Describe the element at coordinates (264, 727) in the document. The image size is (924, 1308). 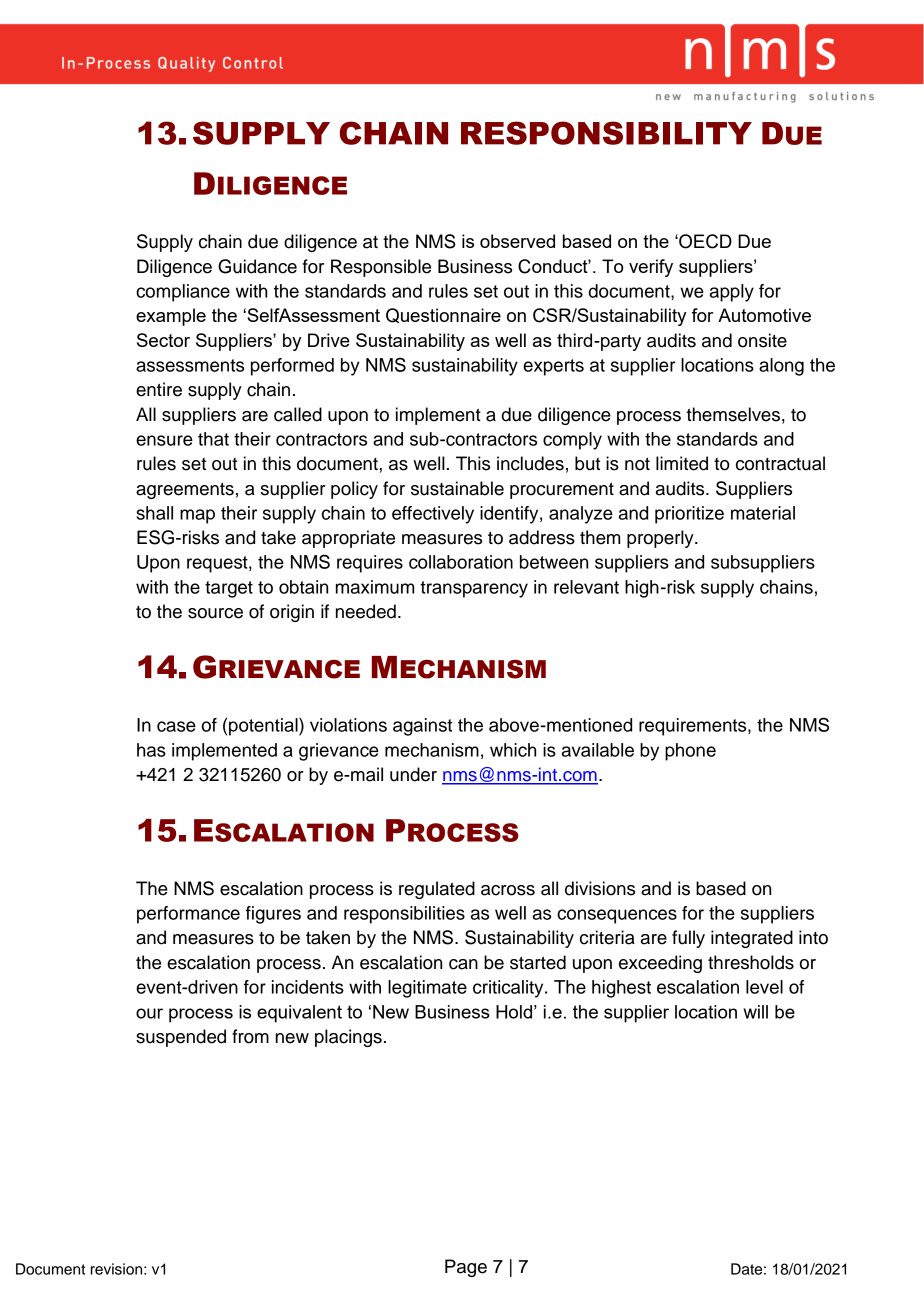
I see `potential` at that location.
